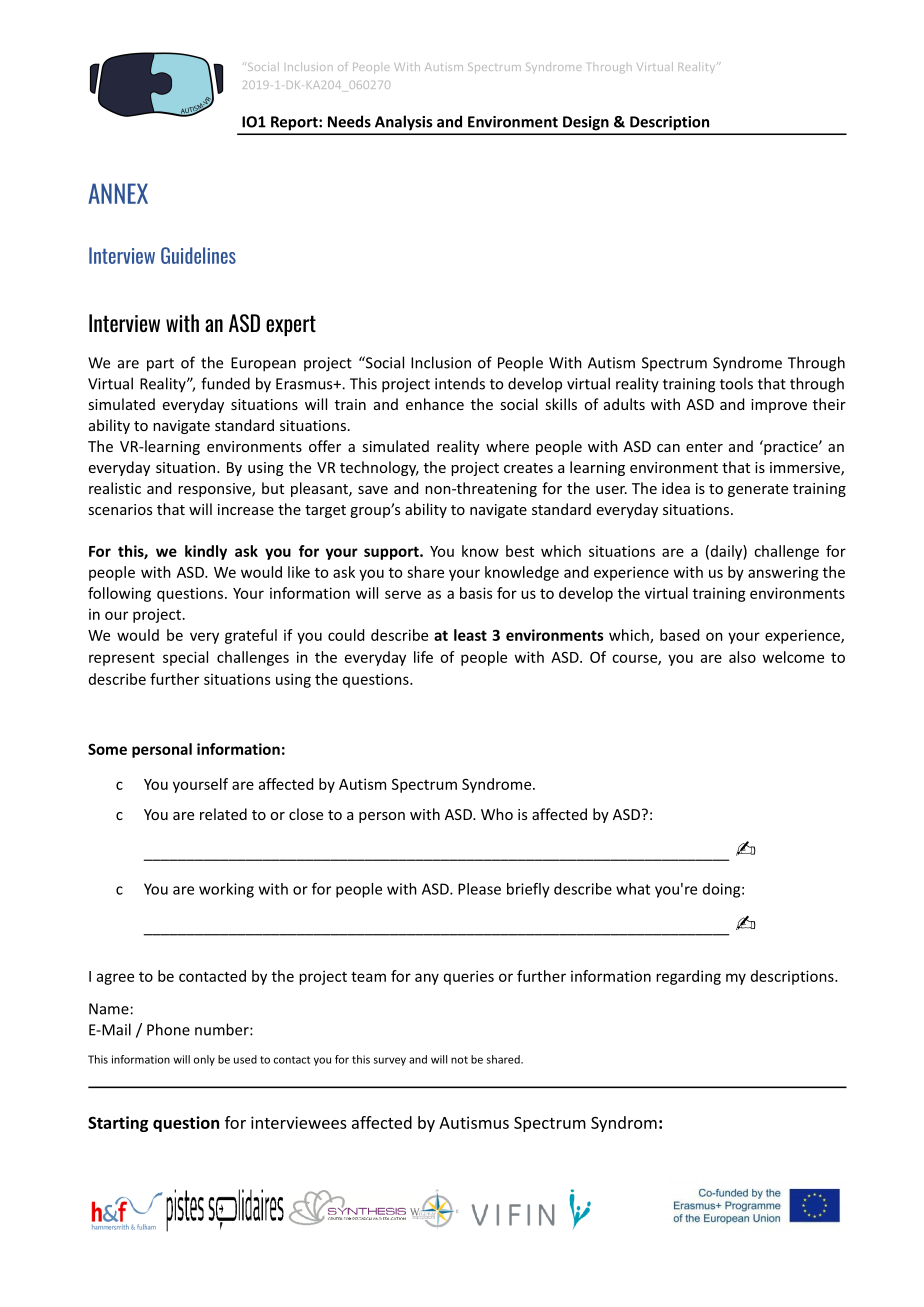  Describe the element at coordinates (736, 383) in the screenshot. I see `tools` at that location.
